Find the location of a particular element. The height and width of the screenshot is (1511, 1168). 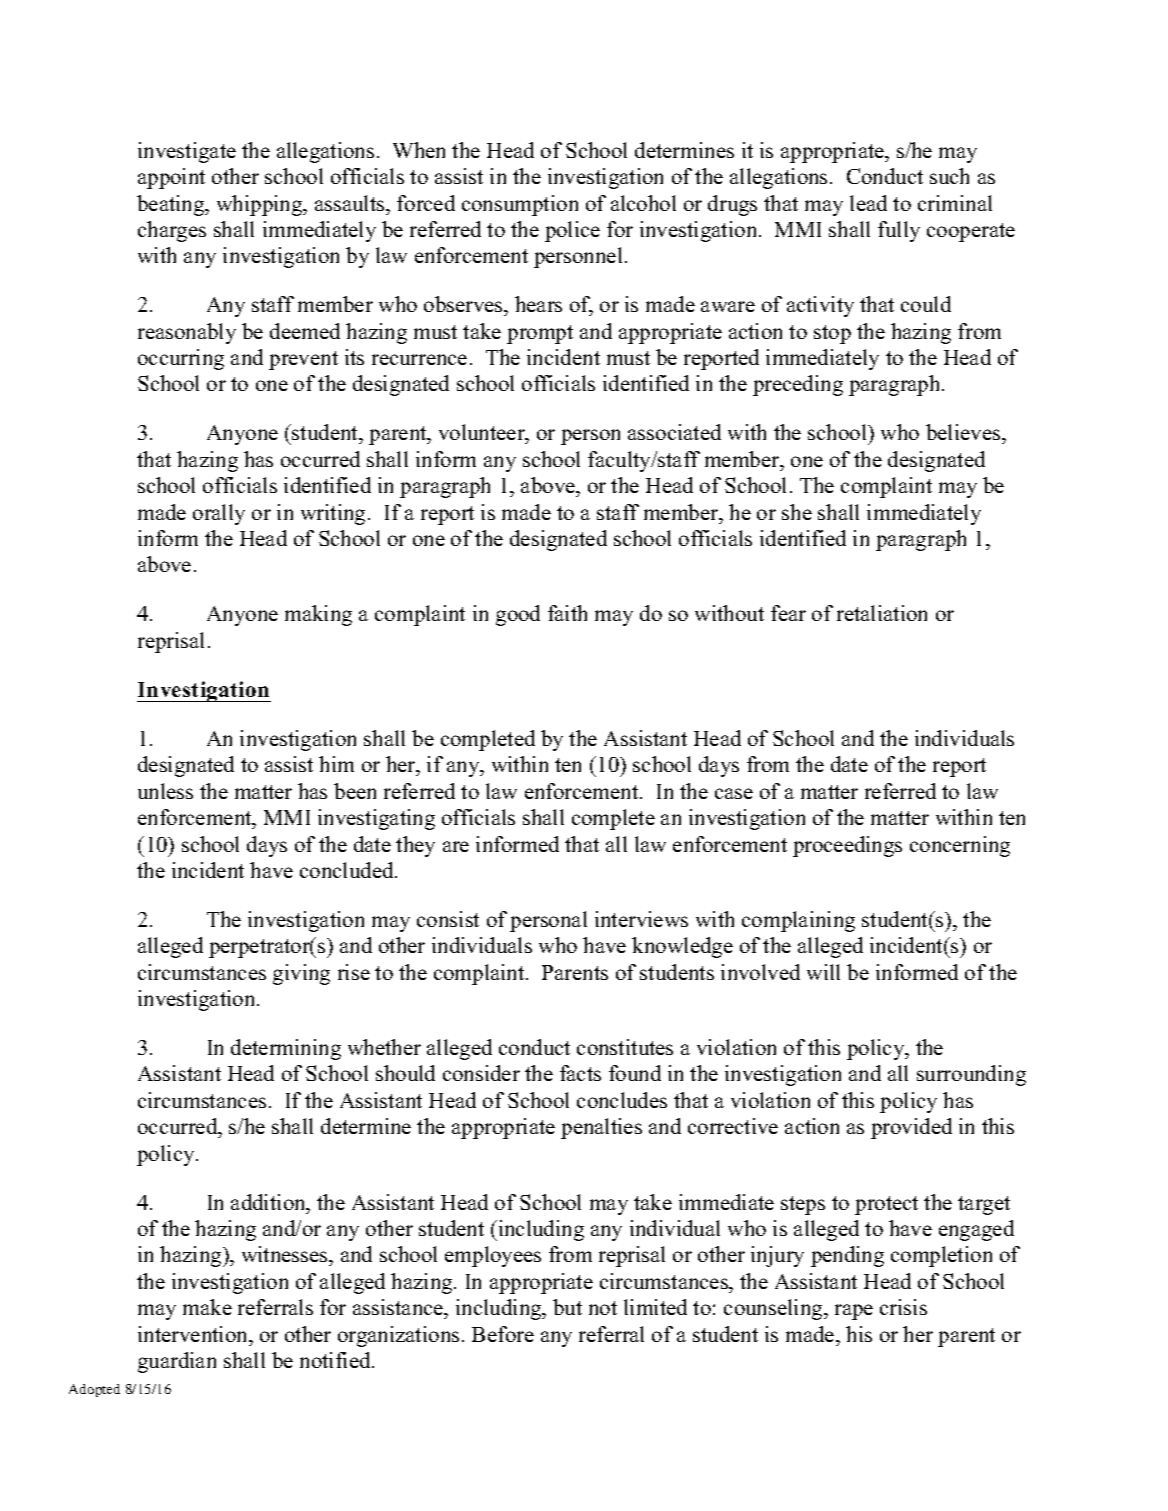

consumption is located at coordinates (520, 205).
